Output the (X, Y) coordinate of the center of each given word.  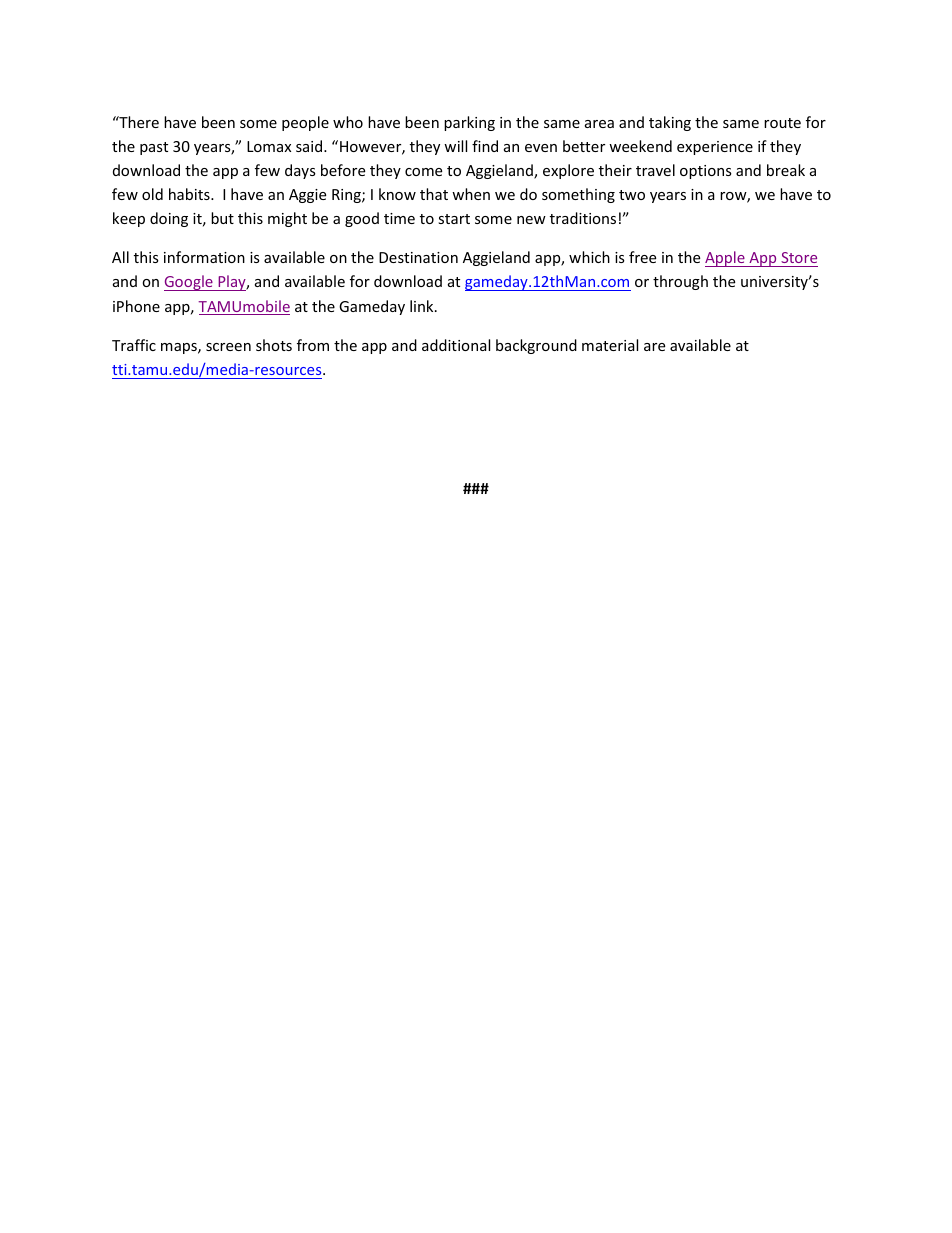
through (680, 282)
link (423, 306)
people (305, 123)
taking (670, 123)
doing (169, 219)
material (610, 345)
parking (469, 123)
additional (456, 345)
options (706, 172)
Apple (726, 259)
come (423, 172)
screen (228, 347)
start (454, 219)
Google (189, 283)
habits (190, 194)
